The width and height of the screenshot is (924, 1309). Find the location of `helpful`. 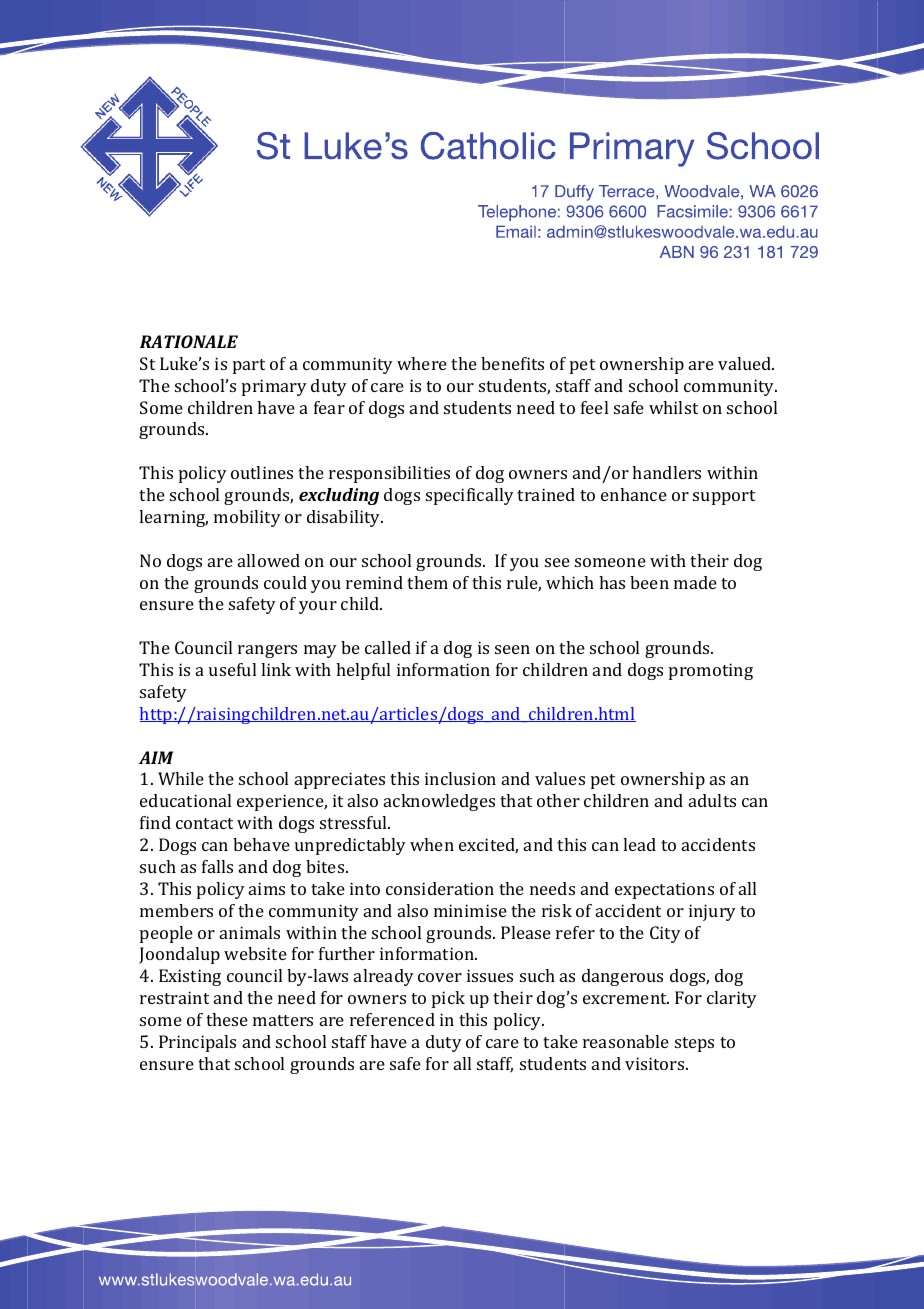

helpful is located at coordinates (363, 671).
